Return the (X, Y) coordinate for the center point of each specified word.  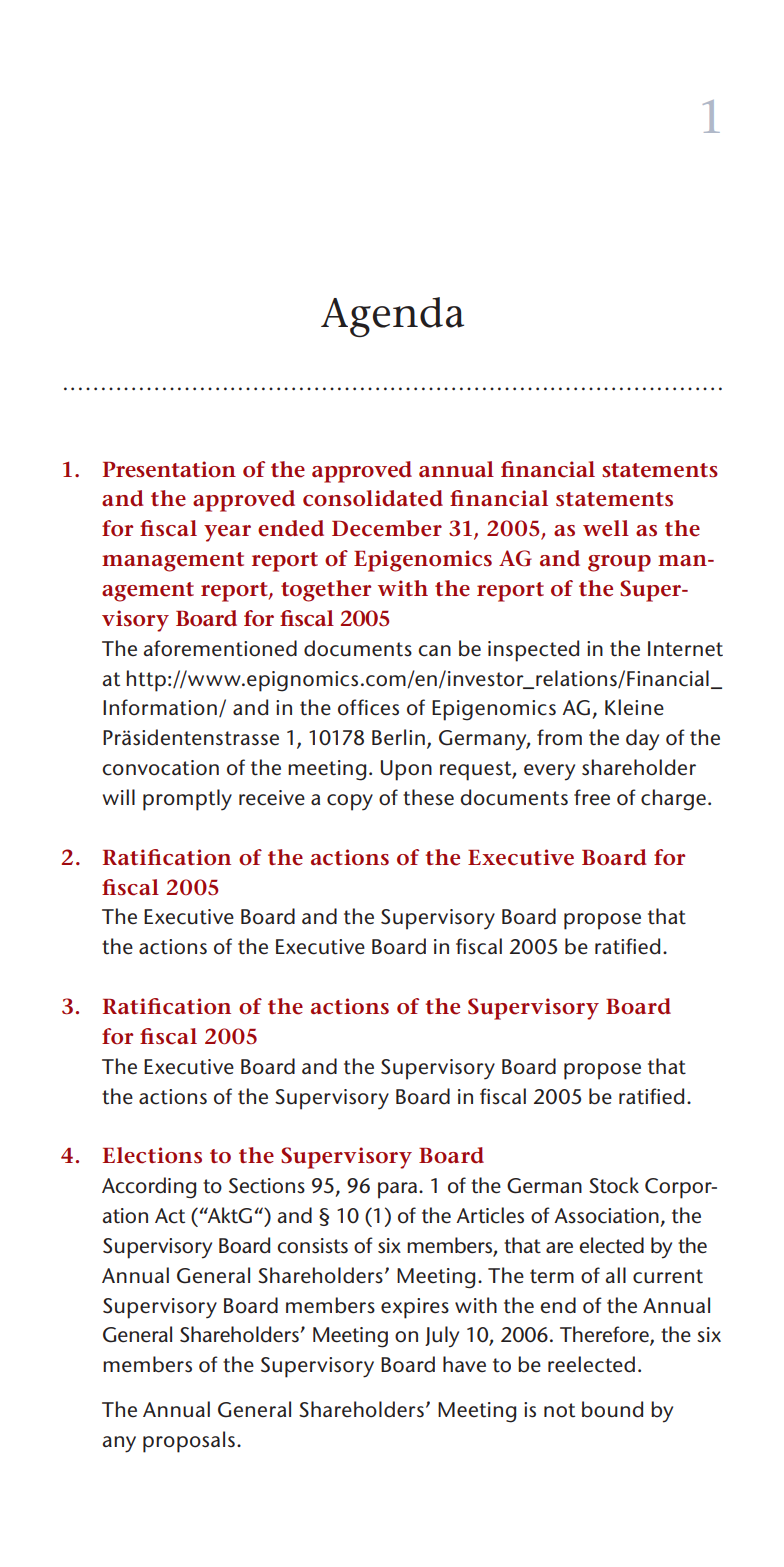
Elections (152, 1155)
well (606, 528)
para (397, 1190)
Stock (614, 1185)
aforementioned (220, 648)
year (227, 533)
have (464, 1364)
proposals (189, 1442)
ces (384, 710)
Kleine (634, 707)
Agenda (392, 317)
